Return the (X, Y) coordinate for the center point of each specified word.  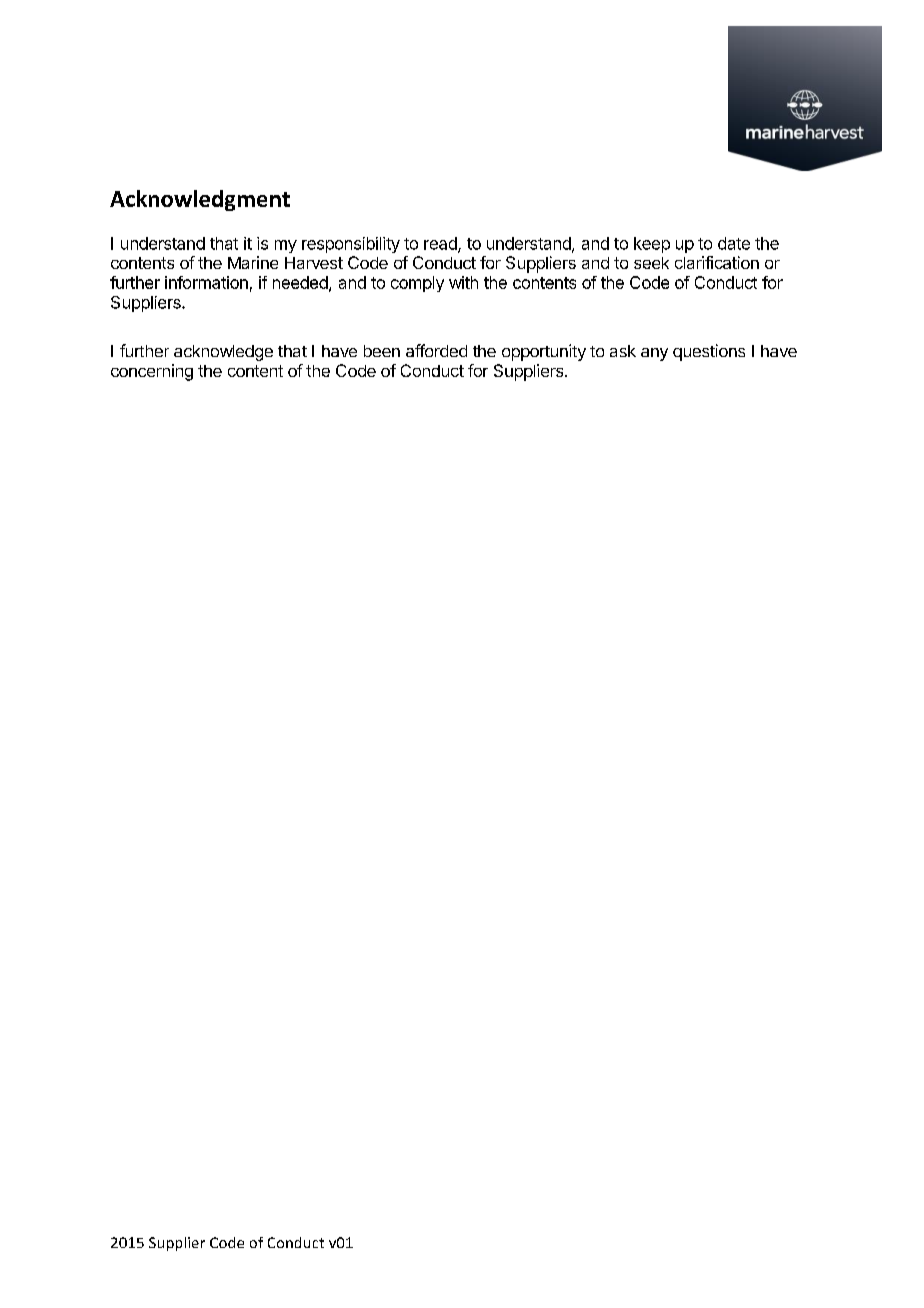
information (206, 282)
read (441, 244)
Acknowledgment (200, 200)
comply (417, 284)
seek (651, 263)
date (734, 243)
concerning (152, 372)
